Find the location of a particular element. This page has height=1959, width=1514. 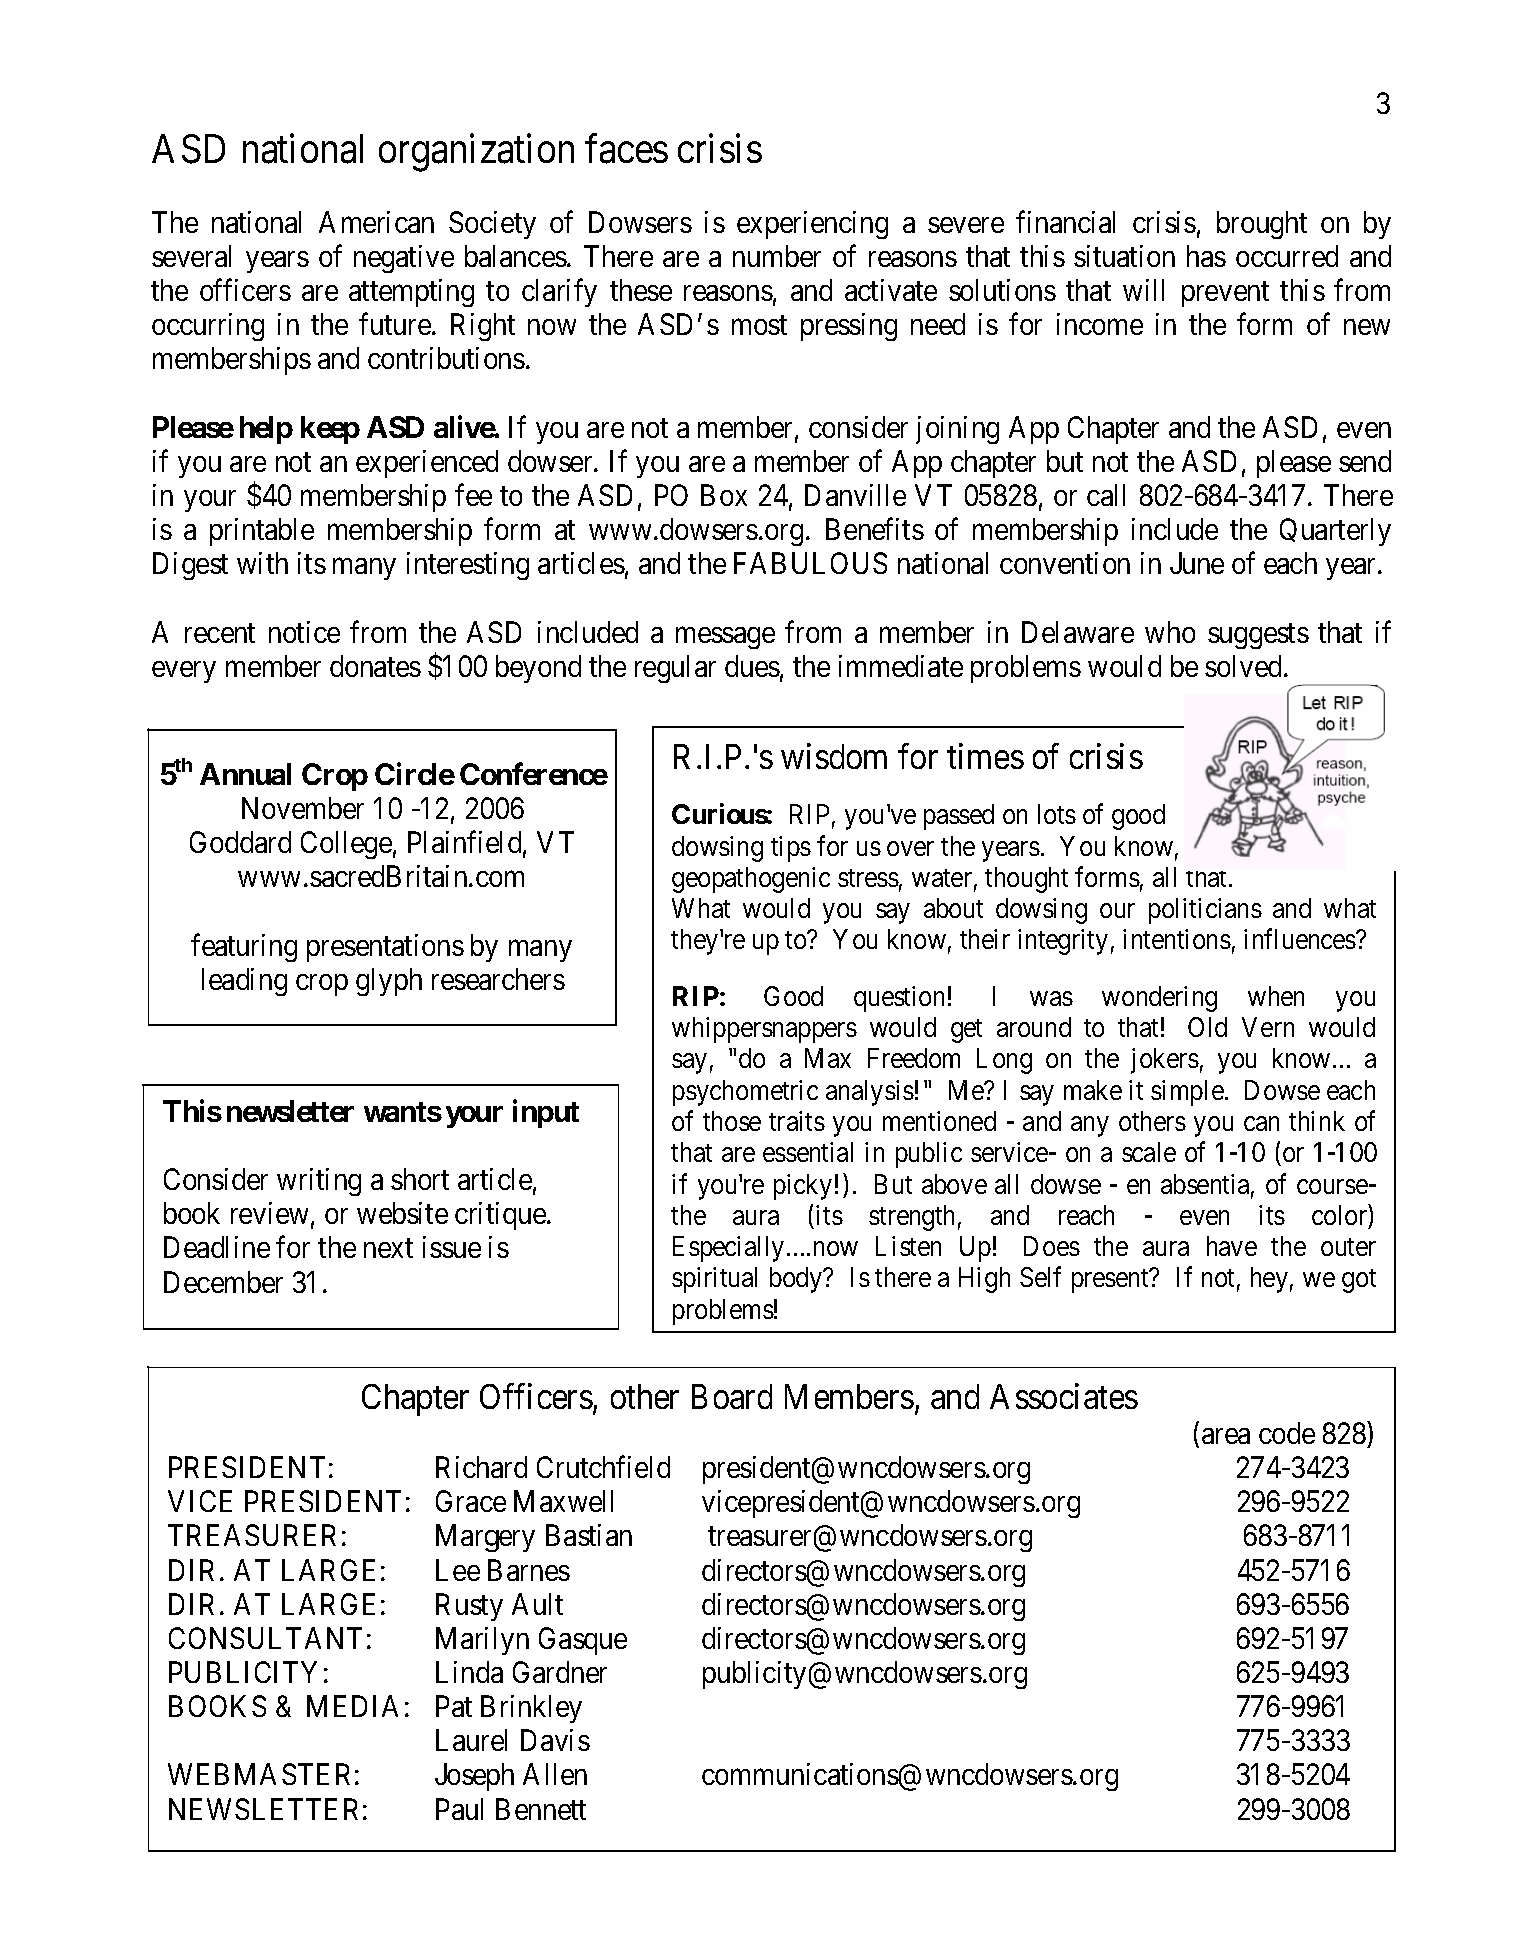

whippersnappers is located at coordinates (764, 1030).
